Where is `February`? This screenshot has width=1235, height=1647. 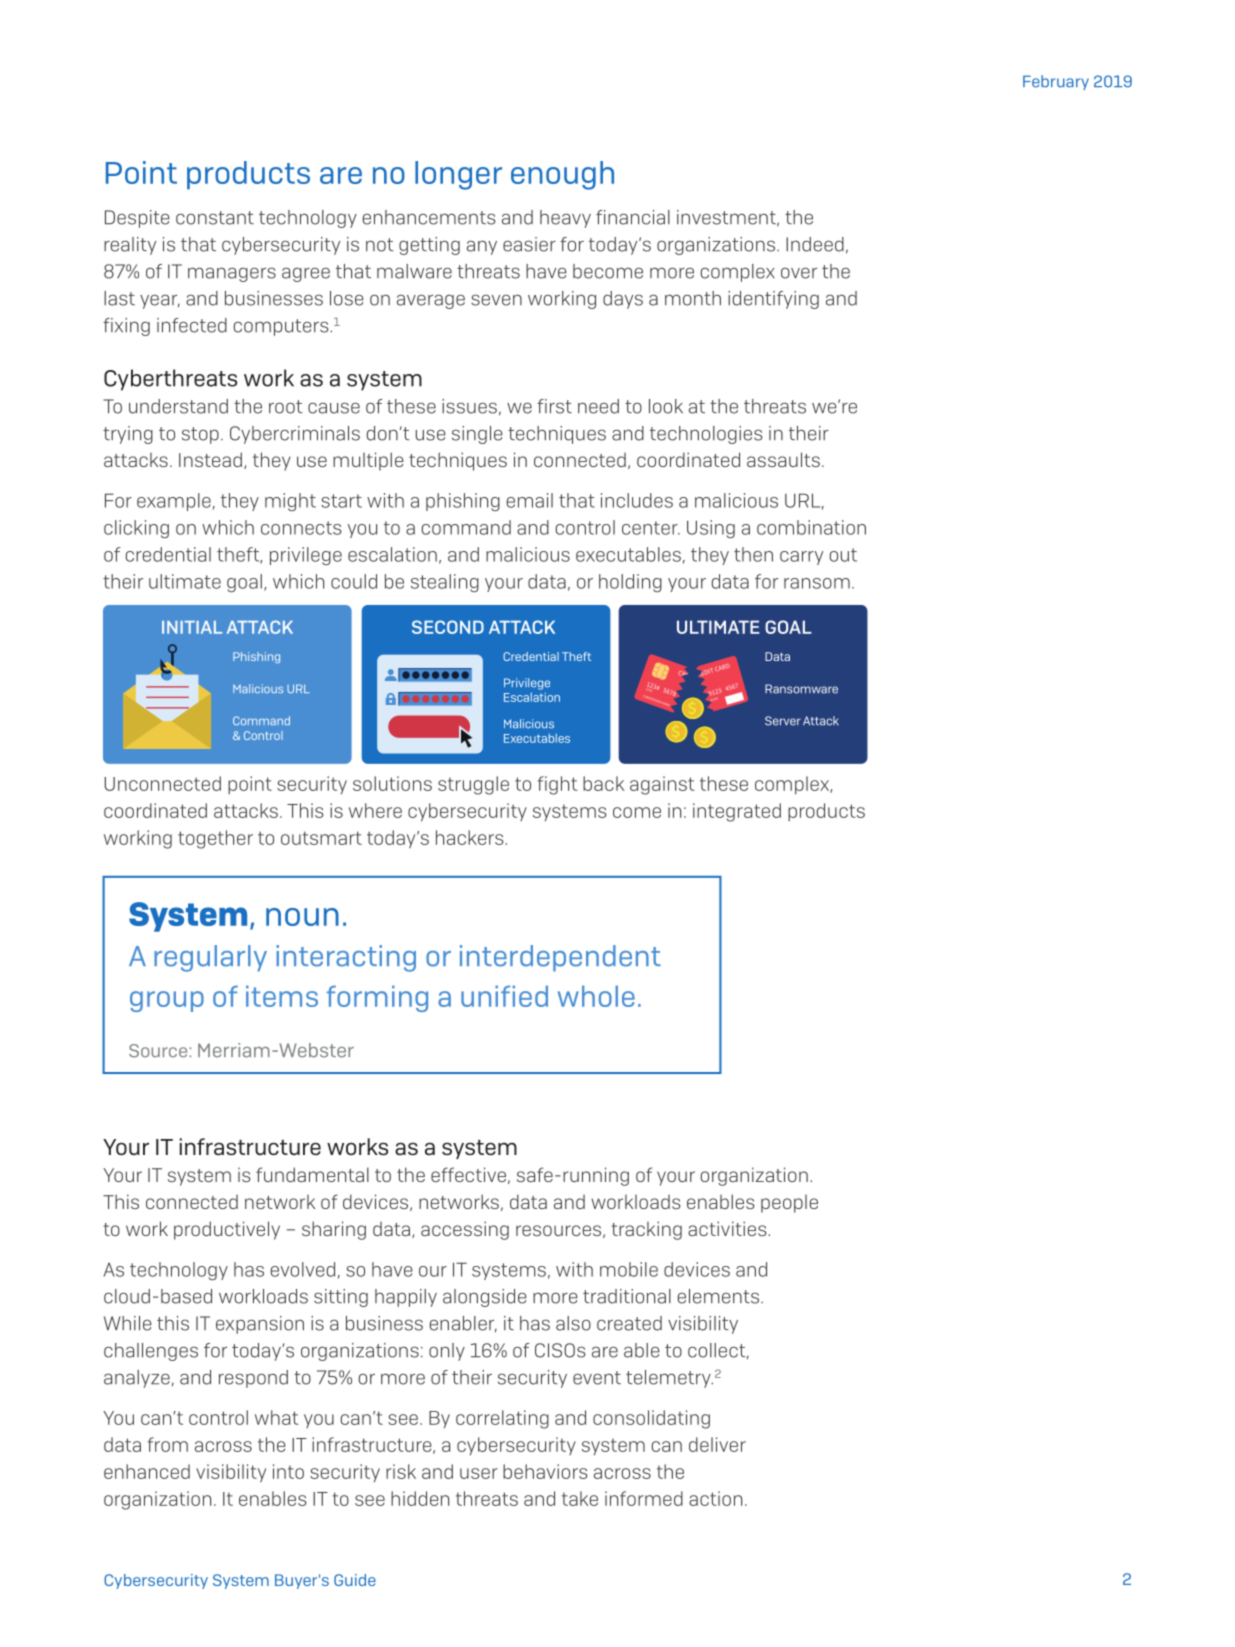
February is located at coordinates (1056, 82).
